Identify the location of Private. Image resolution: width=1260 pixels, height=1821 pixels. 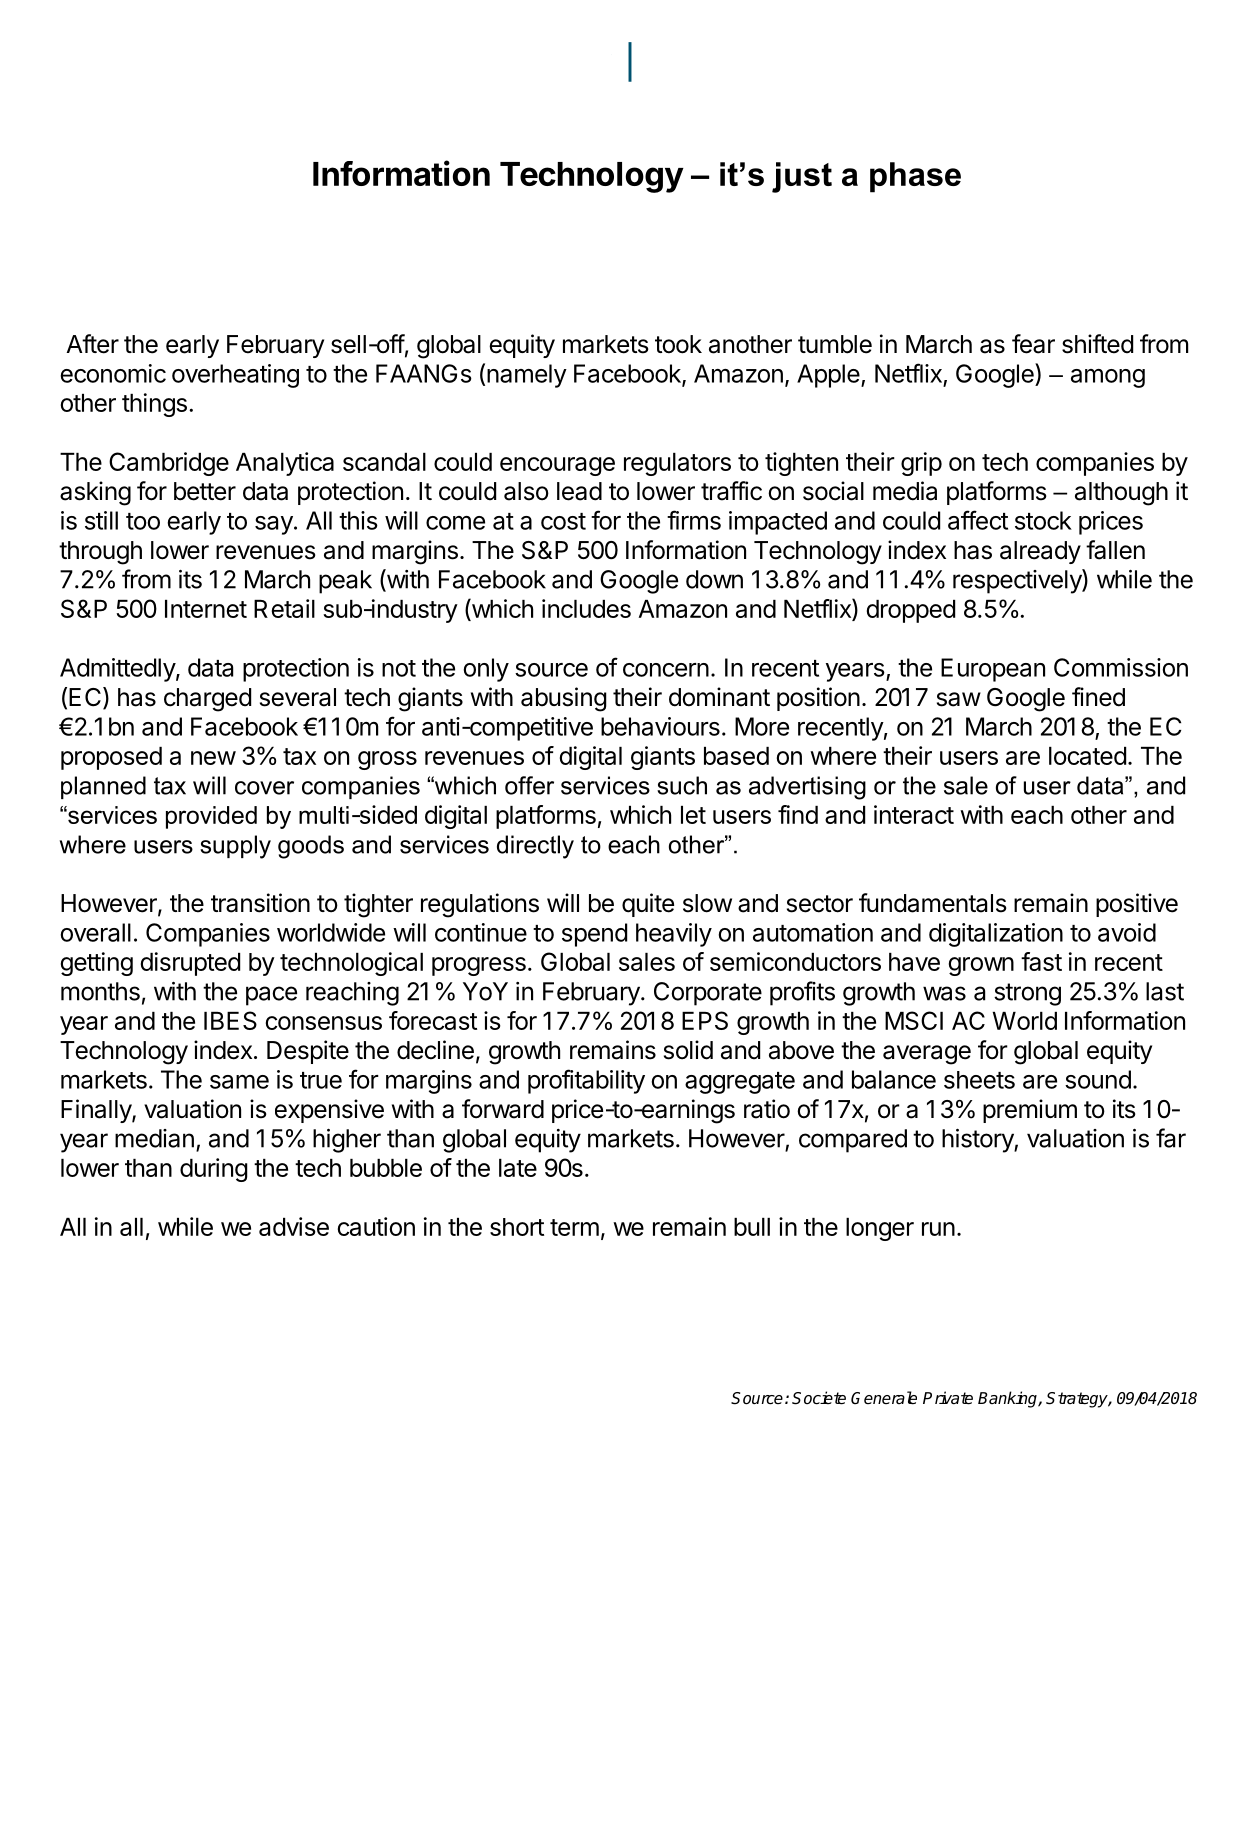
(948, 1398).
